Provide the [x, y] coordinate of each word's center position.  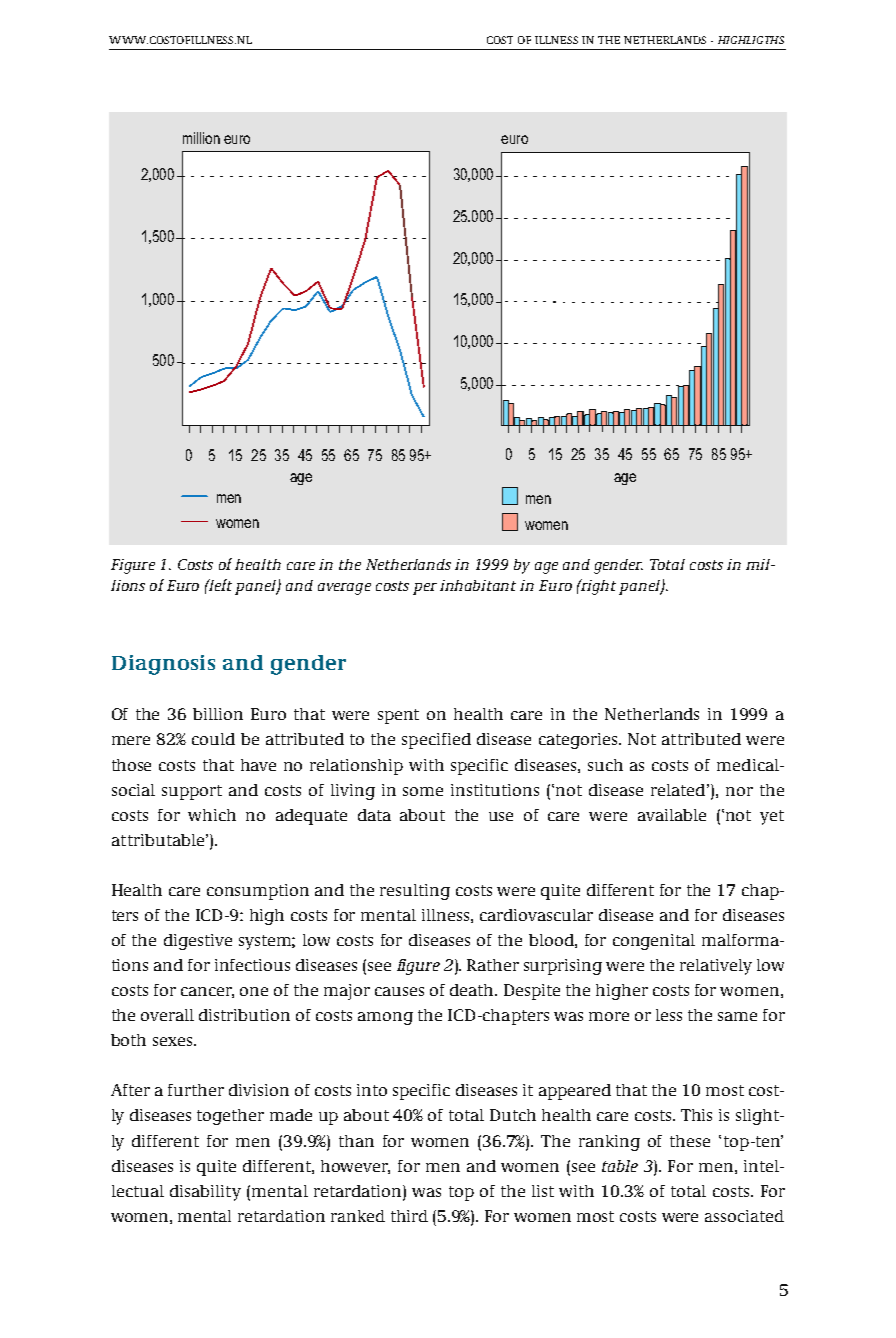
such [605, 765]
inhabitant [478, 585]
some [423, 791]
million [201, 138]
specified [436, 741]
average [344, 589]
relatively [716, 967]
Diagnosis [163, 665]
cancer [207, 992]
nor [739, 791]
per [425, 589]
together [230, 1117]
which [212, 815]
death [473, 990]
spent [398, 716]
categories [579, 741]
